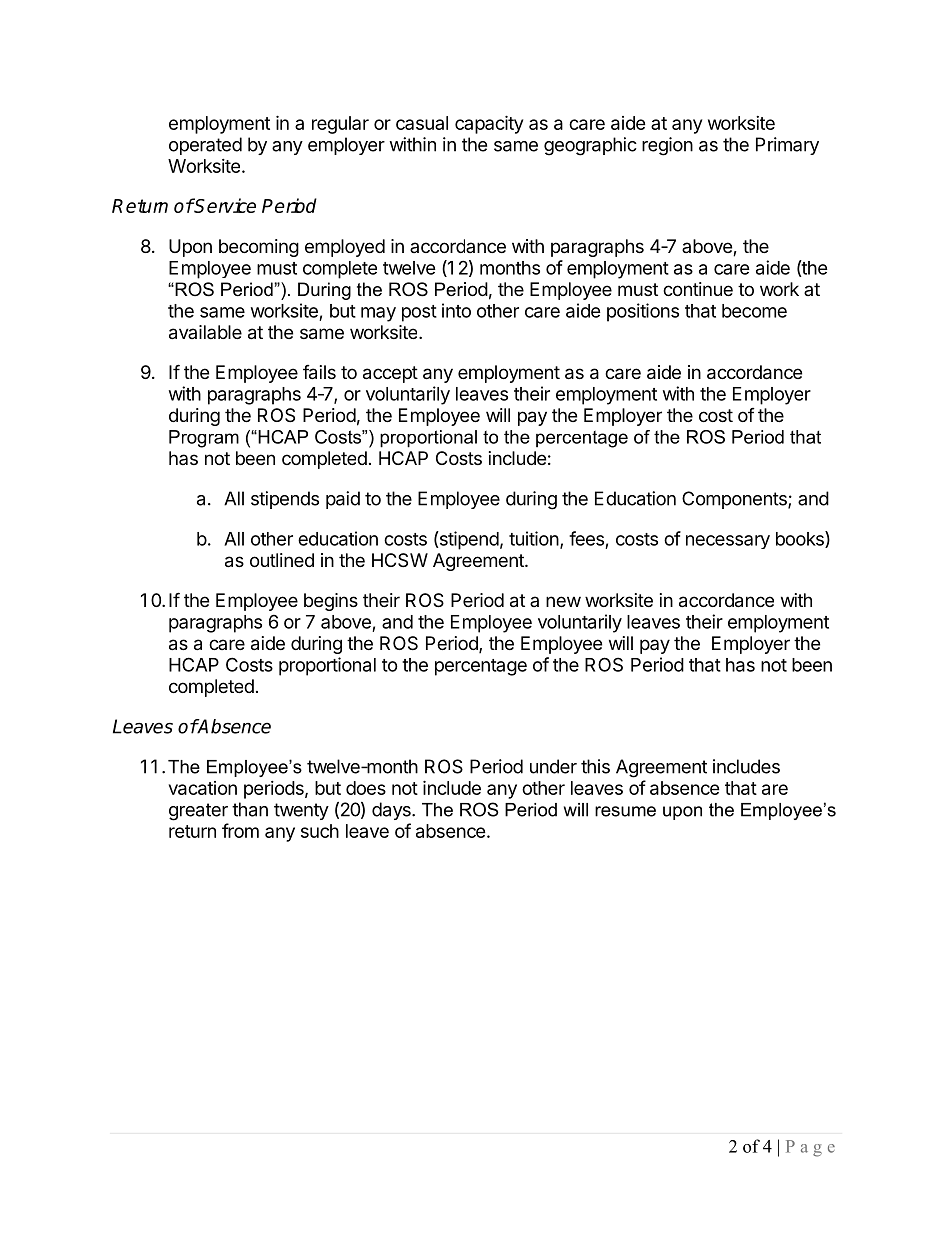  I want to click on than, so click(250, 809).
